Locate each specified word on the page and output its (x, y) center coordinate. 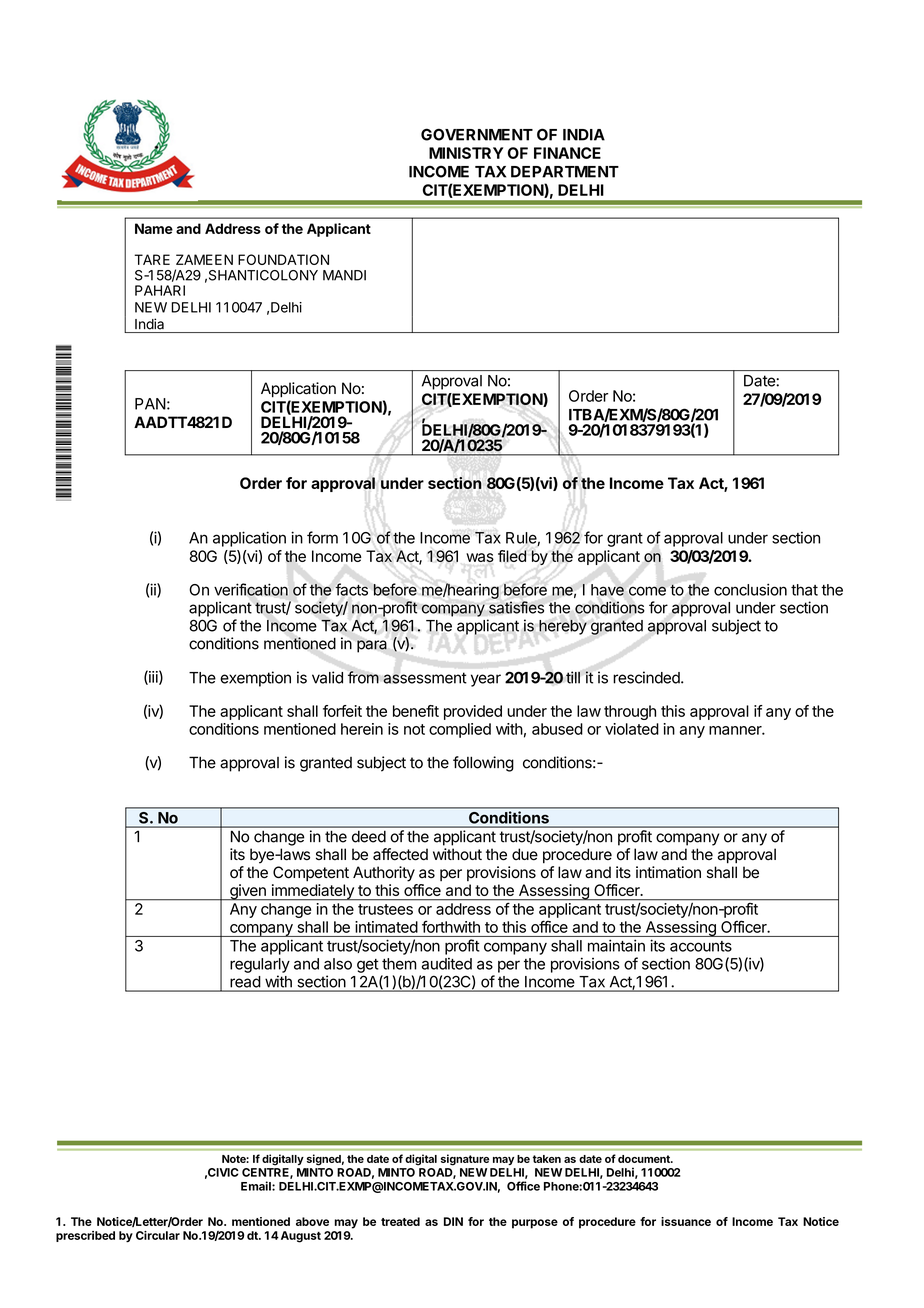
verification (251, 589)
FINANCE (567, 153)
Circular (158, 1235)
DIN (453, 1221)
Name (154, 228)
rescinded (647, 677)
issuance (686, 1221)
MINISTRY (466, 153)
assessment (425, 678)
